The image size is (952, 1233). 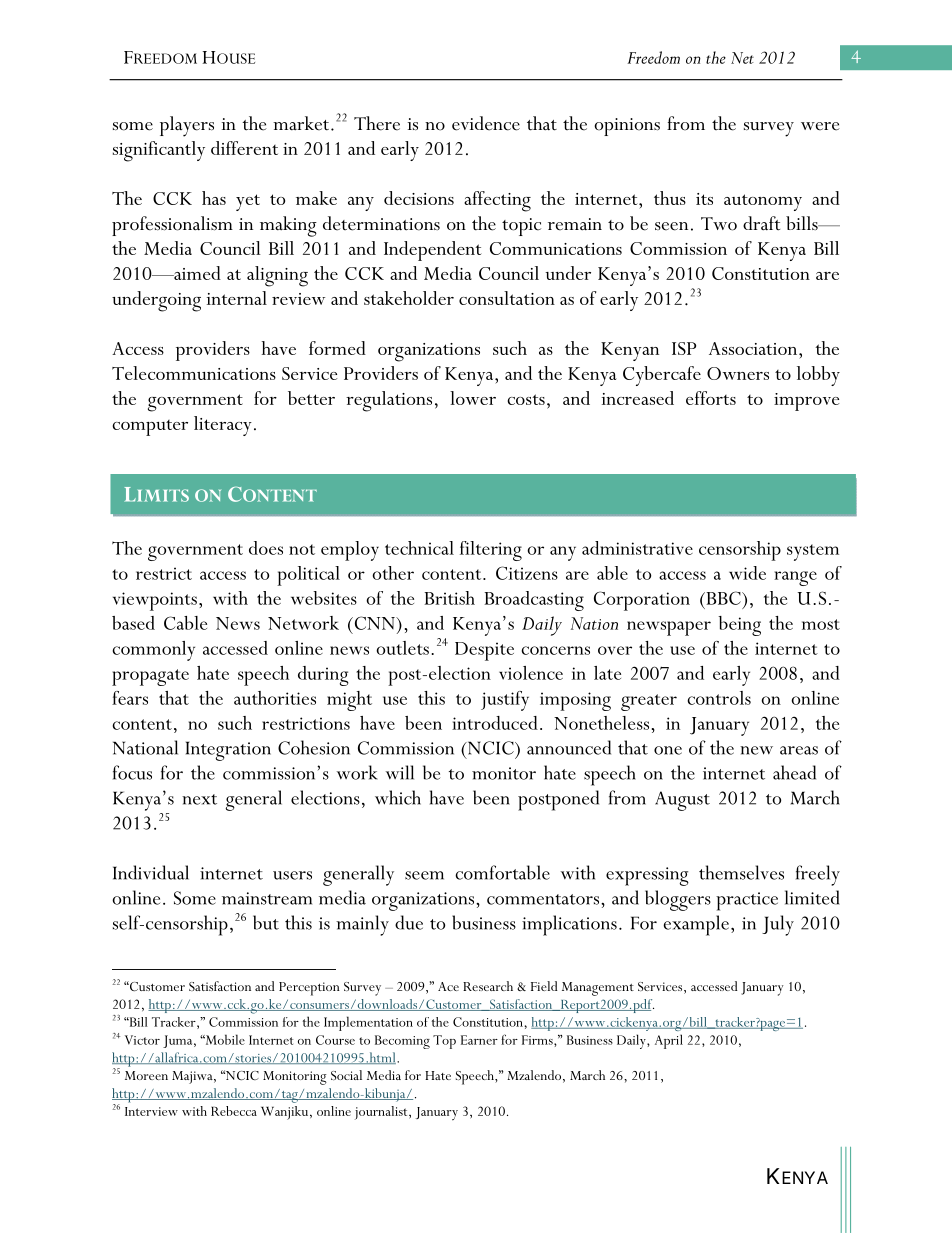 I want to click on seem, so click(x=424, y=875).
